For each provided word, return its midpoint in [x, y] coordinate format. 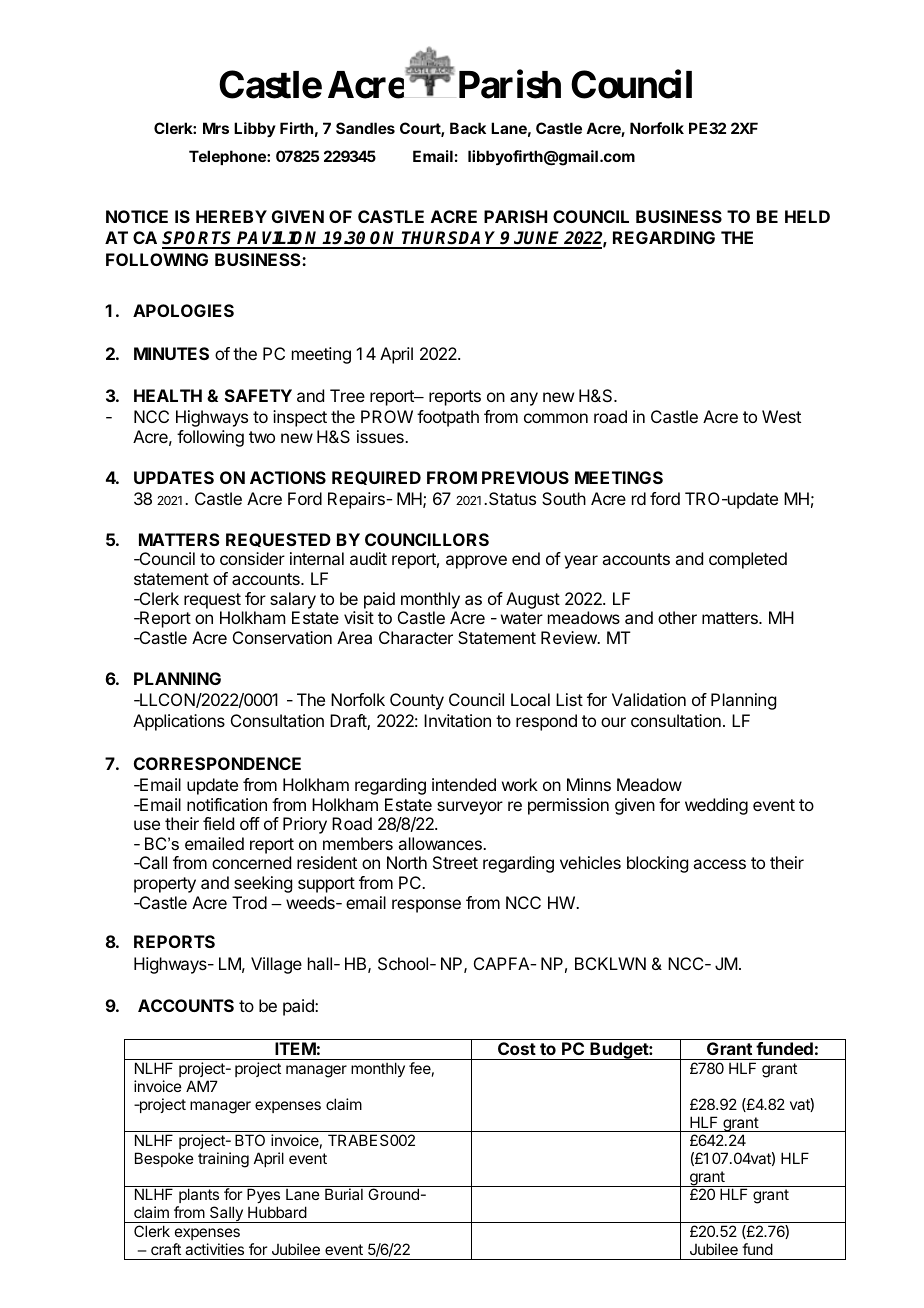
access [719, 864]
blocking [657, 864]
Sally [226, 1214]
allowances [441, 843]
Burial [344, 1194]
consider [252, 558]
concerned [251, 862]
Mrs [216, 128]
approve [476, 562]
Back [468, 128]
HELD [807, 216]
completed [748, 560]
